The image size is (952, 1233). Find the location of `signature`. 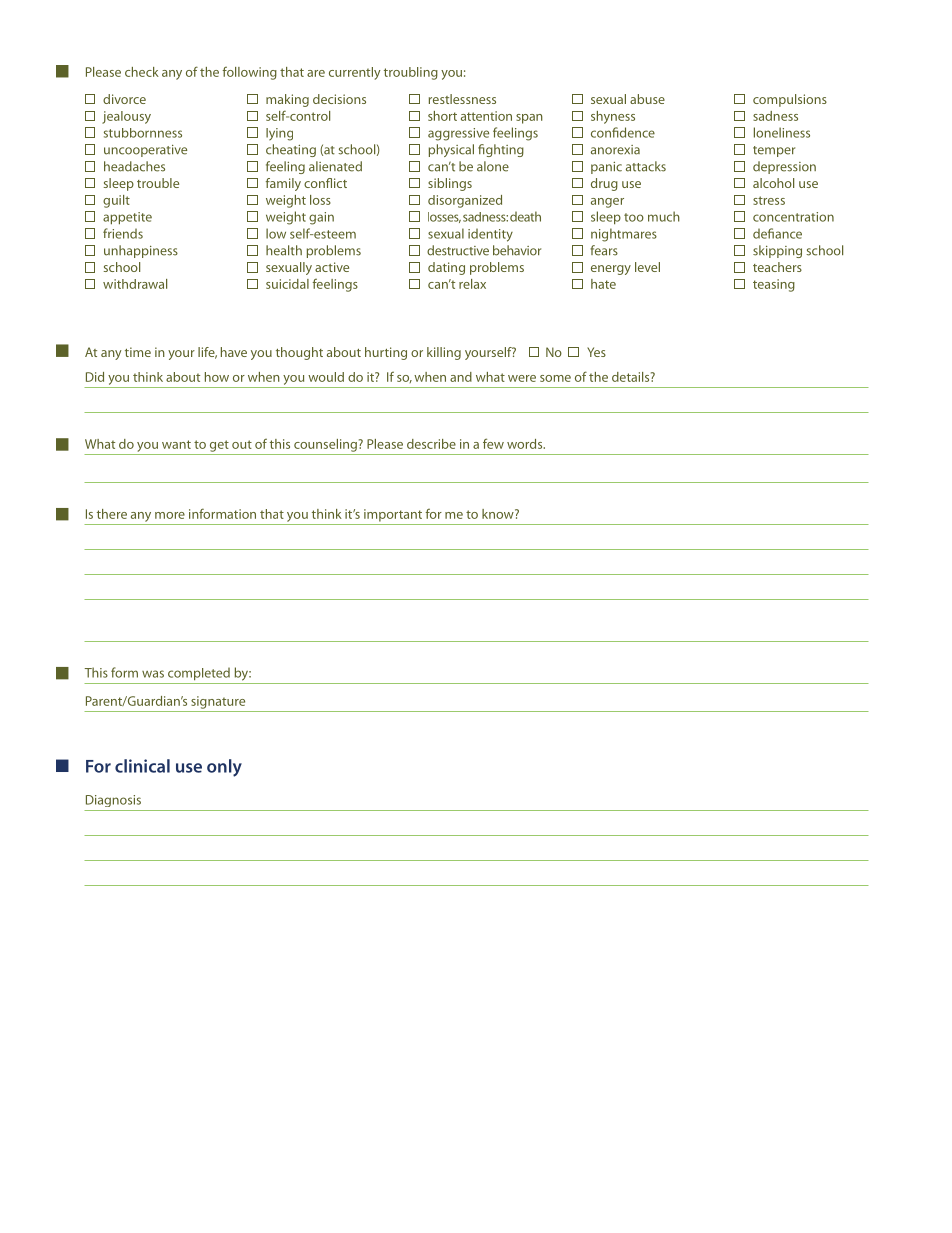

signature is located at coordinates (218, 702).
